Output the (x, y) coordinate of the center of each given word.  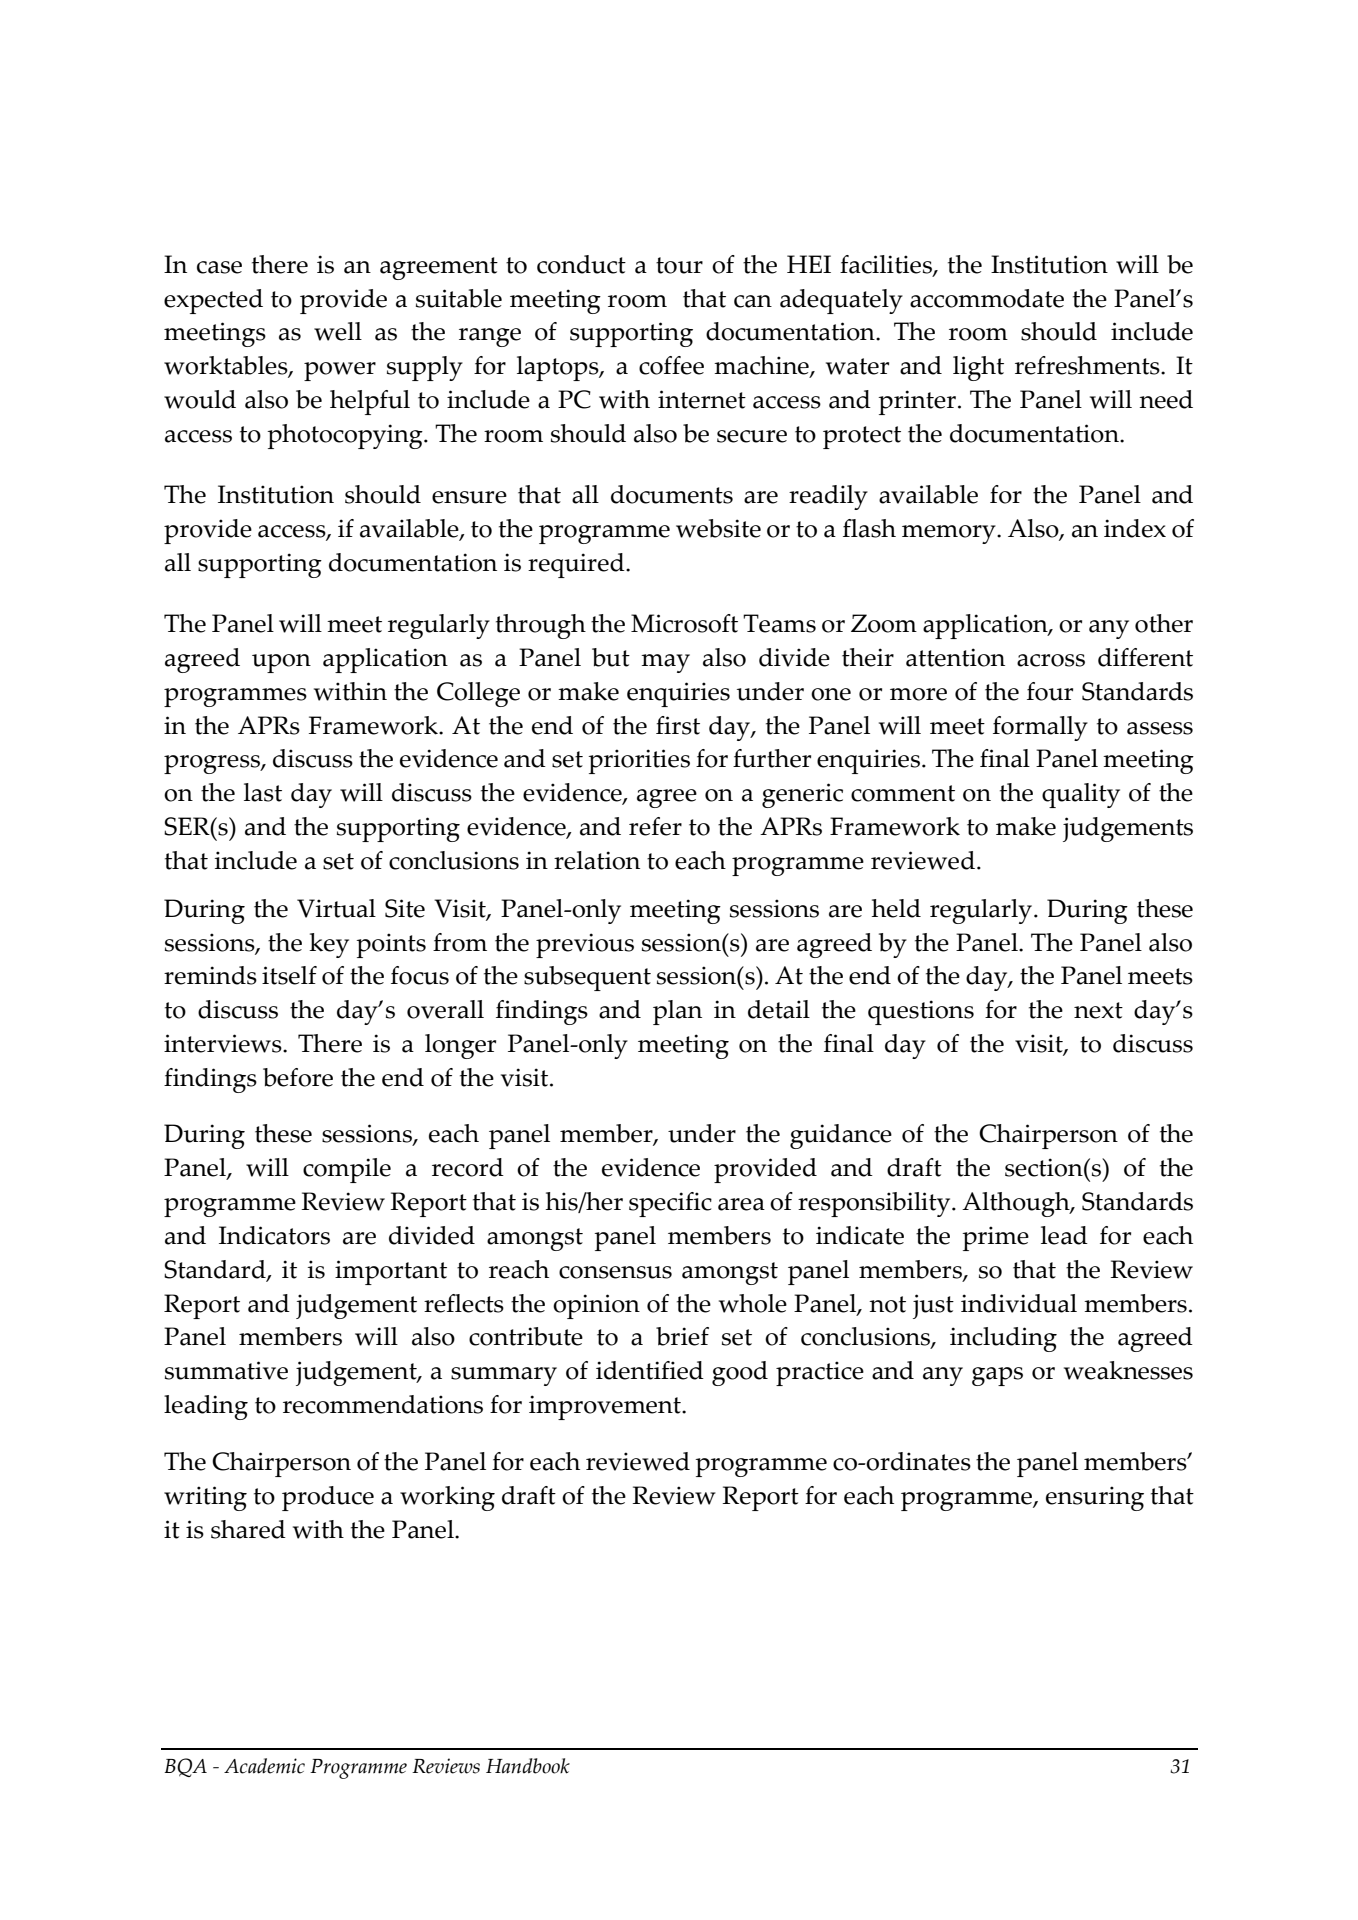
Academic (264, 1766)
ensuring (1095, 1498)
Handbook (528, 1766)
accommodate (987, 298)
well (338, 331)
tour (679, 265)
